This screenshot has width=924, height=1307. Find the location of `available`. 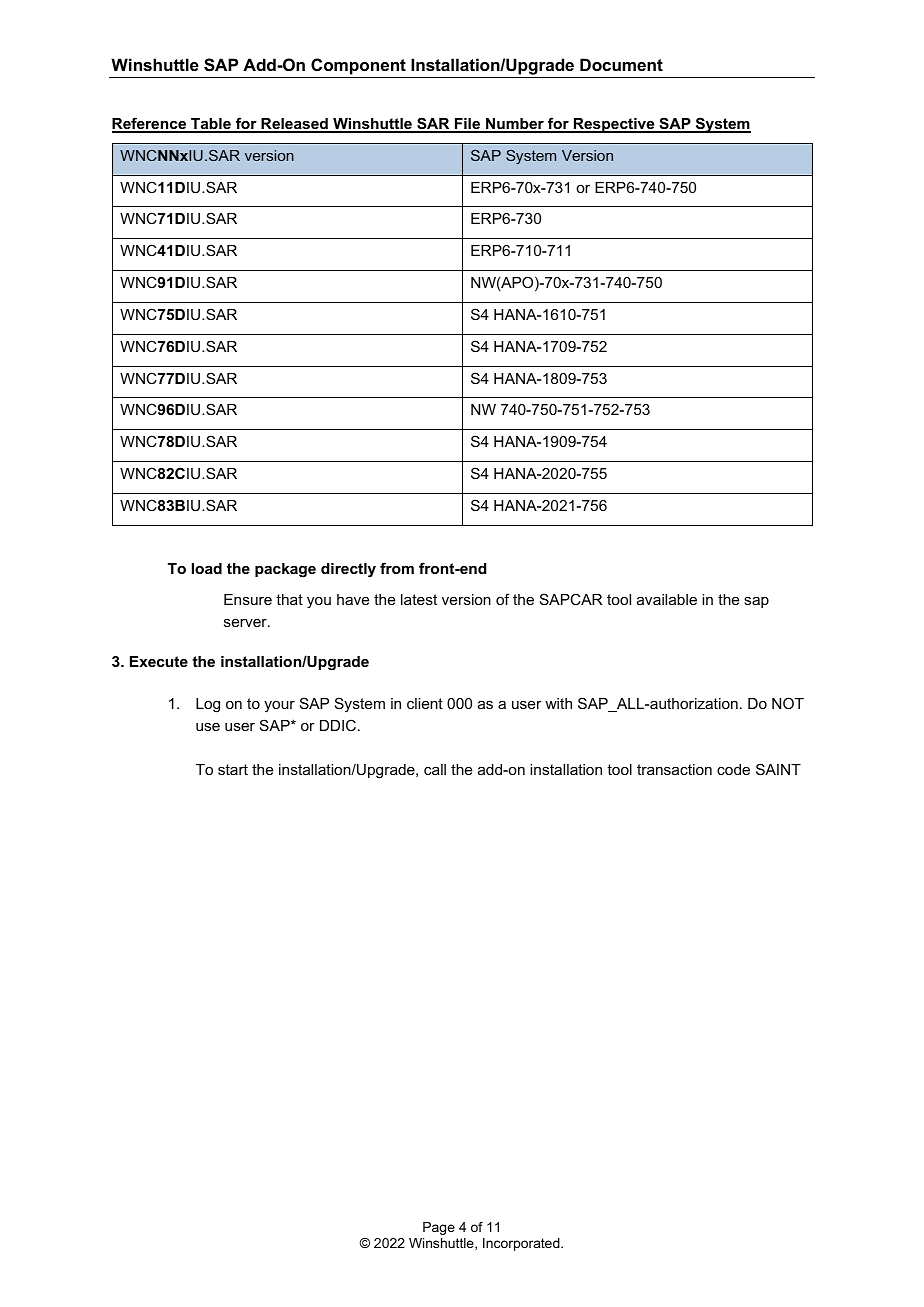

available is located at coordinates (667, 599).
